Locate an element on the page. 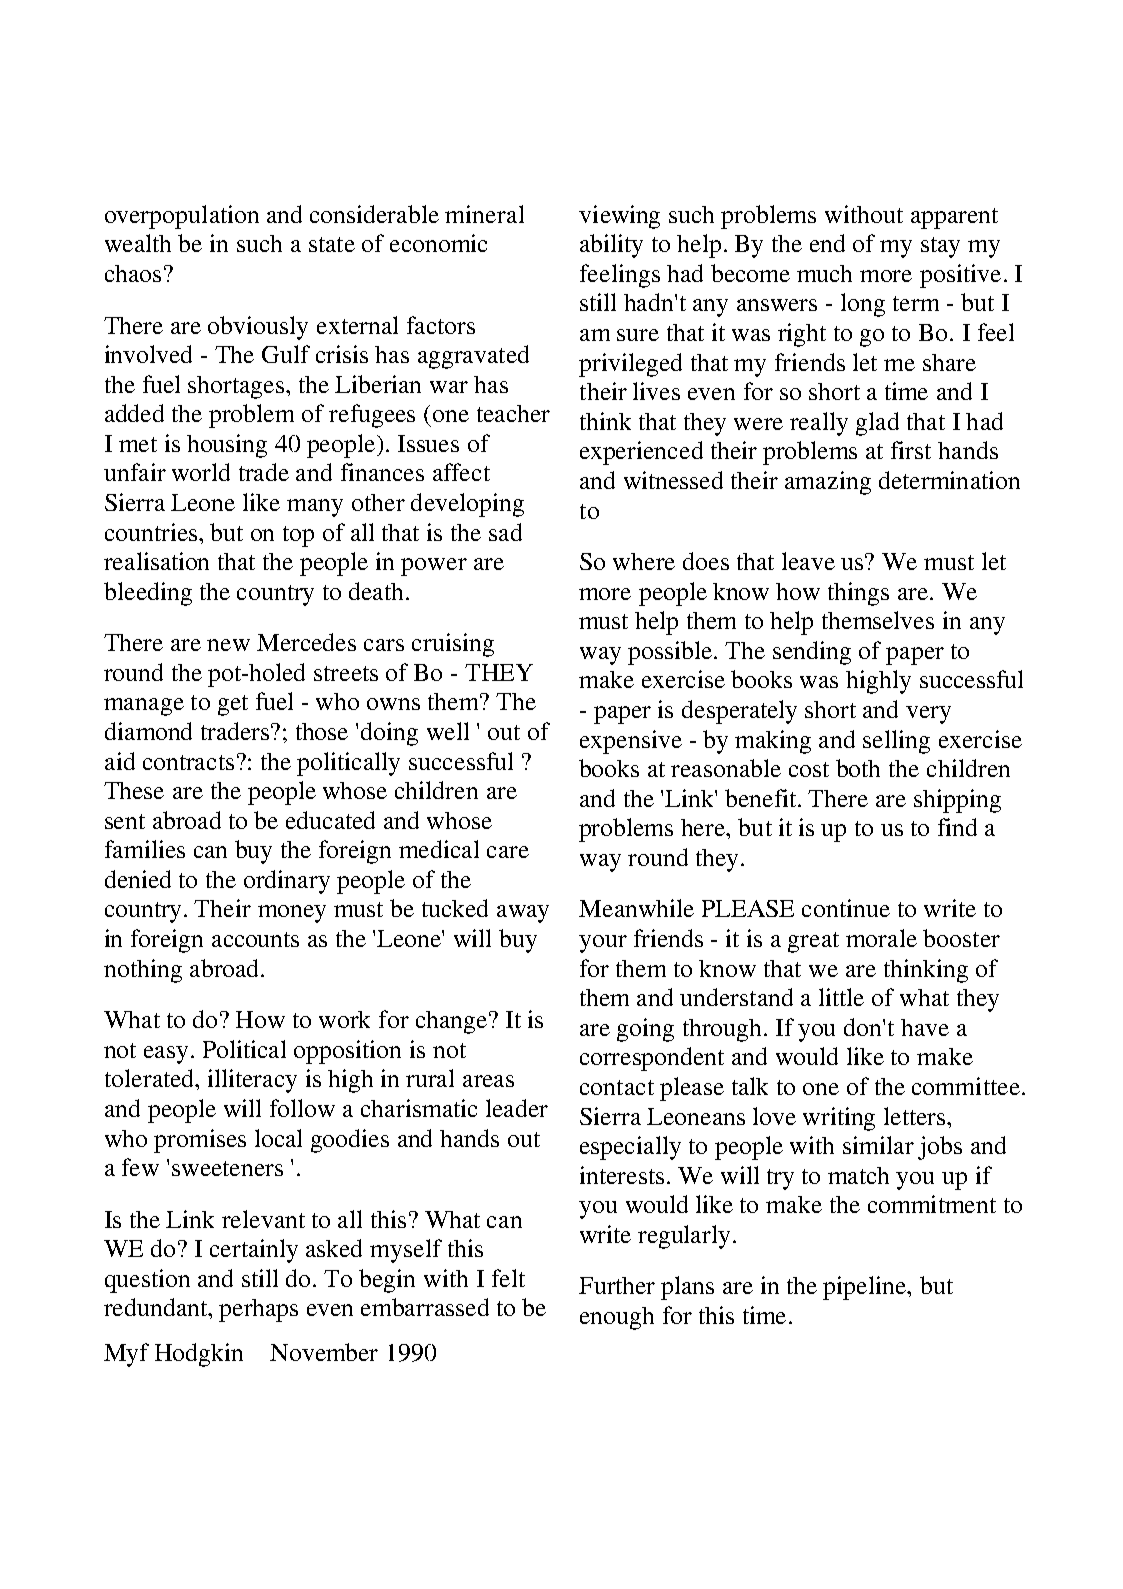 This image has width=1123, height=1589. overpopulation is located at coordinates (182, 217).
